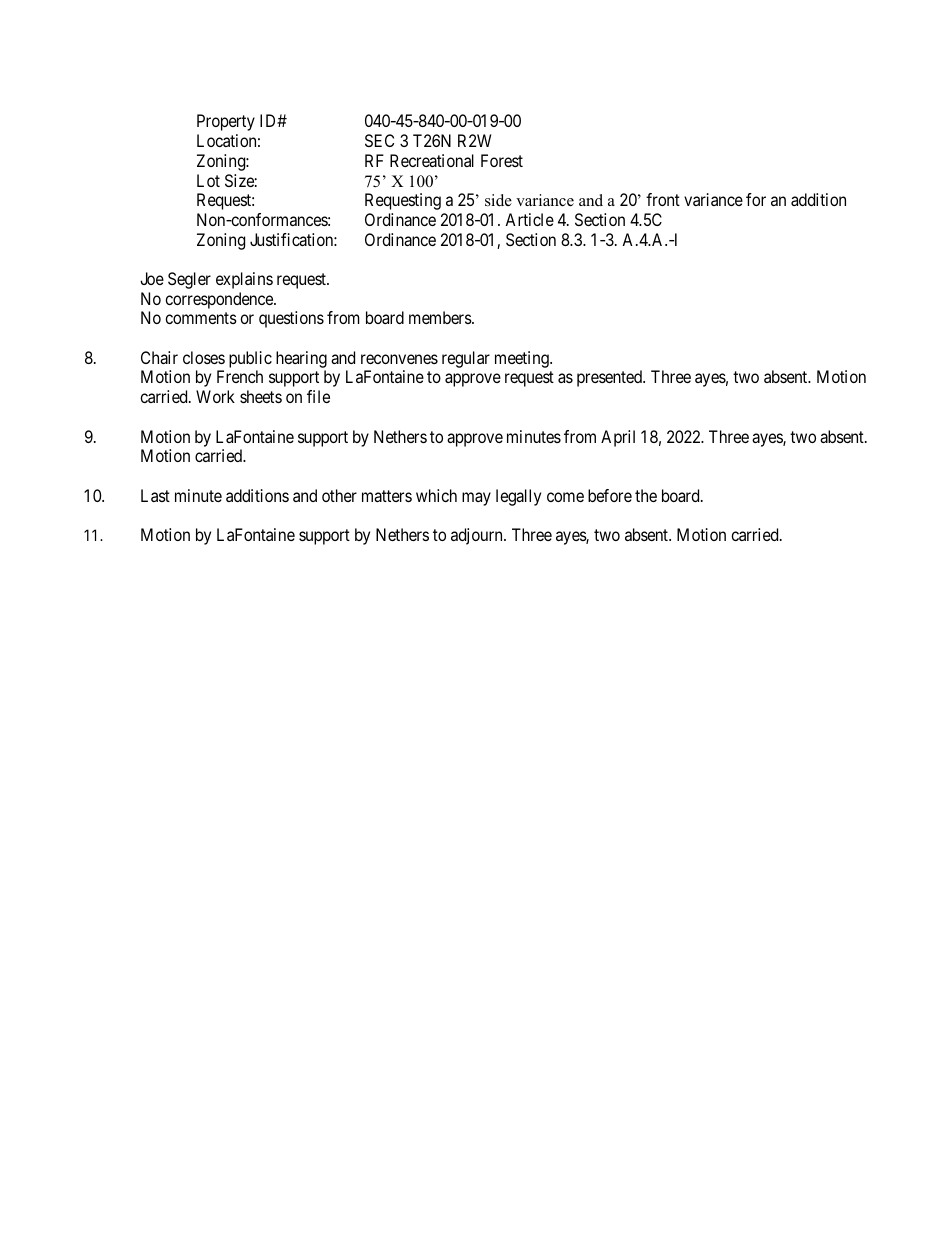 The width and height of the document is (952, 1233). What do you see at coordinates (226, 122) in the document?
I see `Property` at bounding box center [226, 122].
